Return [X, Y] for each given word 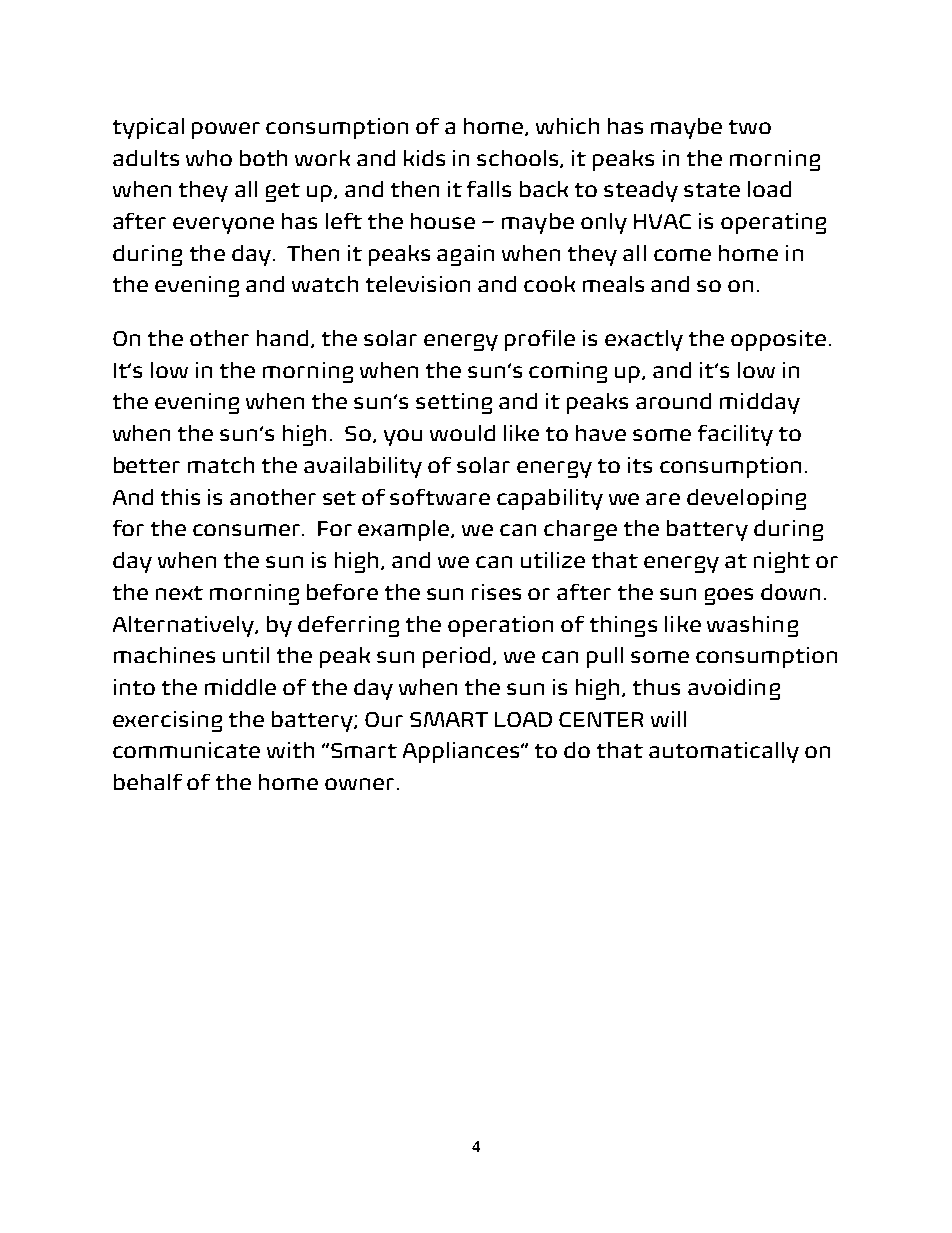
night [782, 562]
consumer [248, 530]
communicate [186, 750]
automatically [724, 752]
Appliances [462, 752]
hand [282, 338]
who [209, 158]
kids [424, 158]
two [750, 127]
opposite [778, 340]
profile [540, 340]
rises [496, 592]
